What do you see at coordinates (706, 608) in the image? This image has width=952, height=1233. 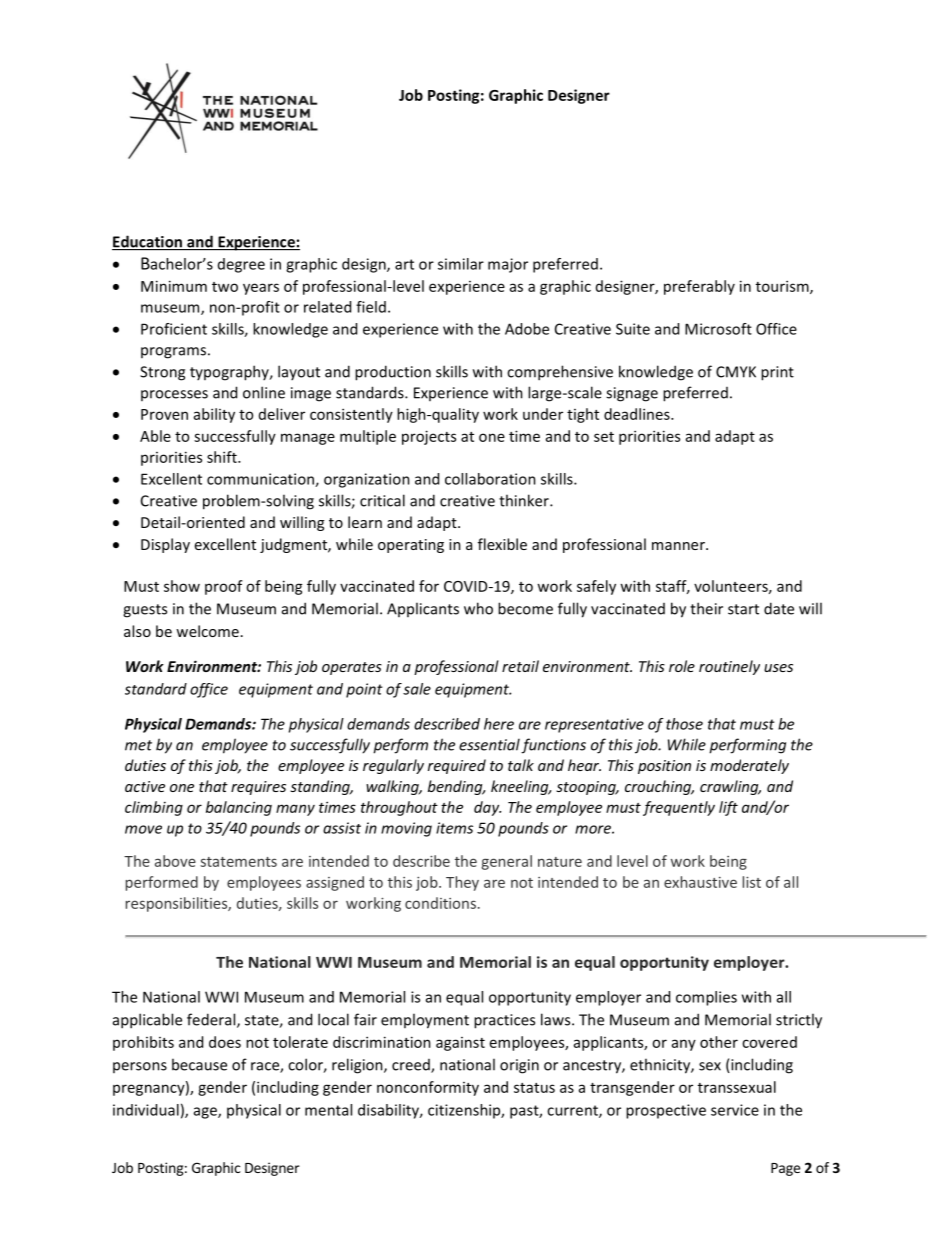 I see `their` at bounding box center [706, 608].
